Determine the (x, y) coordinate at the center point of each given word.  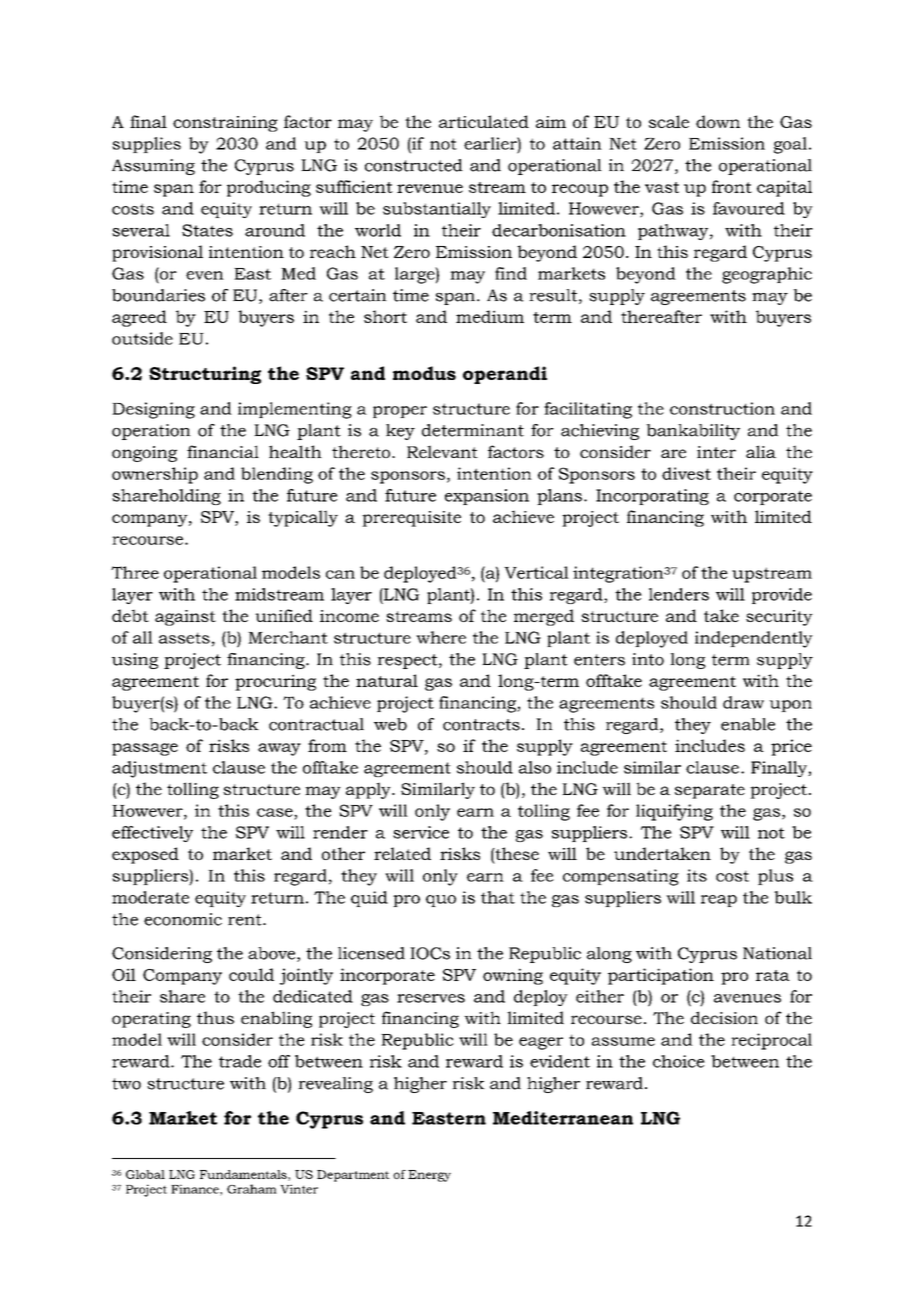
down (718, 121)
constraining (225, 124)
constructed (414, 165)
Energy (429, 1176)
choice (679, 1061)
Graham (252, 1189)
